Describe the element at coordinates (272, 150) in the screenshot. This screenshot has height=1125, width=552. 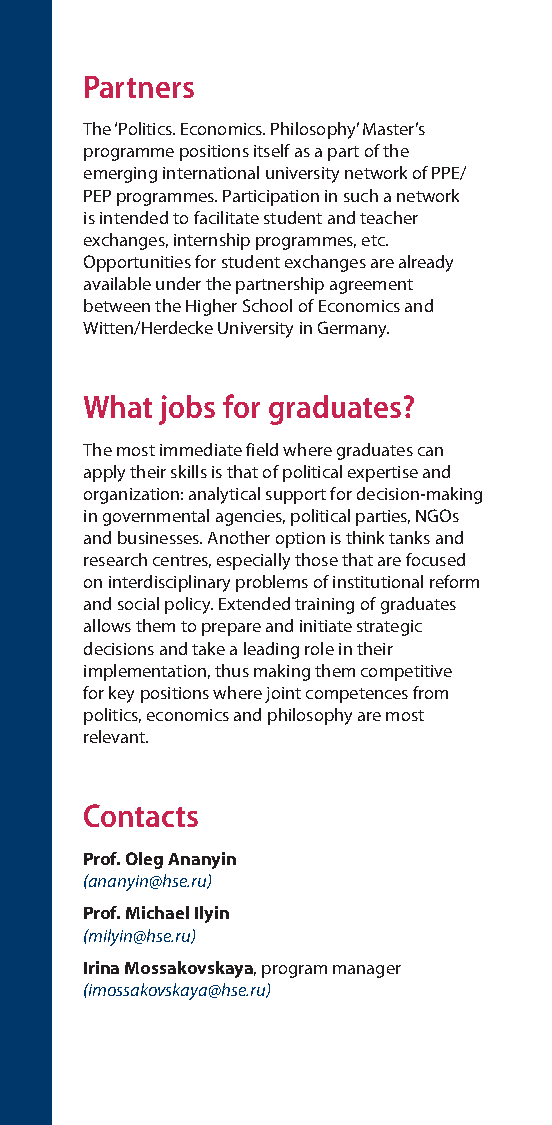
I see `itself` at that location.
